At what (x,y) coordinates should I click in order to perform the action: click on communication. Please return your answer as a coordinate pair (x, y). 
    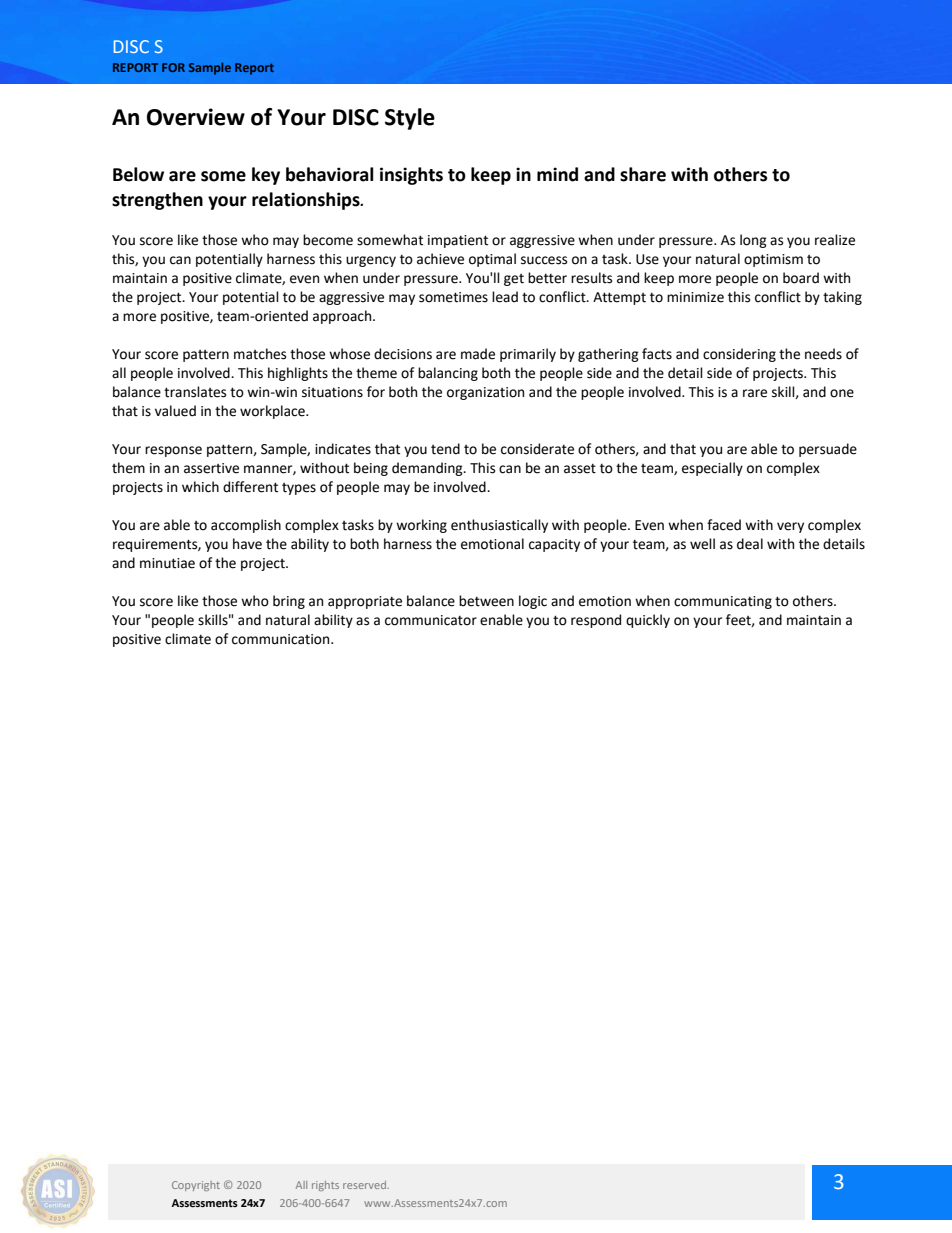
    Looking at the image, I should click on (282, 639).
